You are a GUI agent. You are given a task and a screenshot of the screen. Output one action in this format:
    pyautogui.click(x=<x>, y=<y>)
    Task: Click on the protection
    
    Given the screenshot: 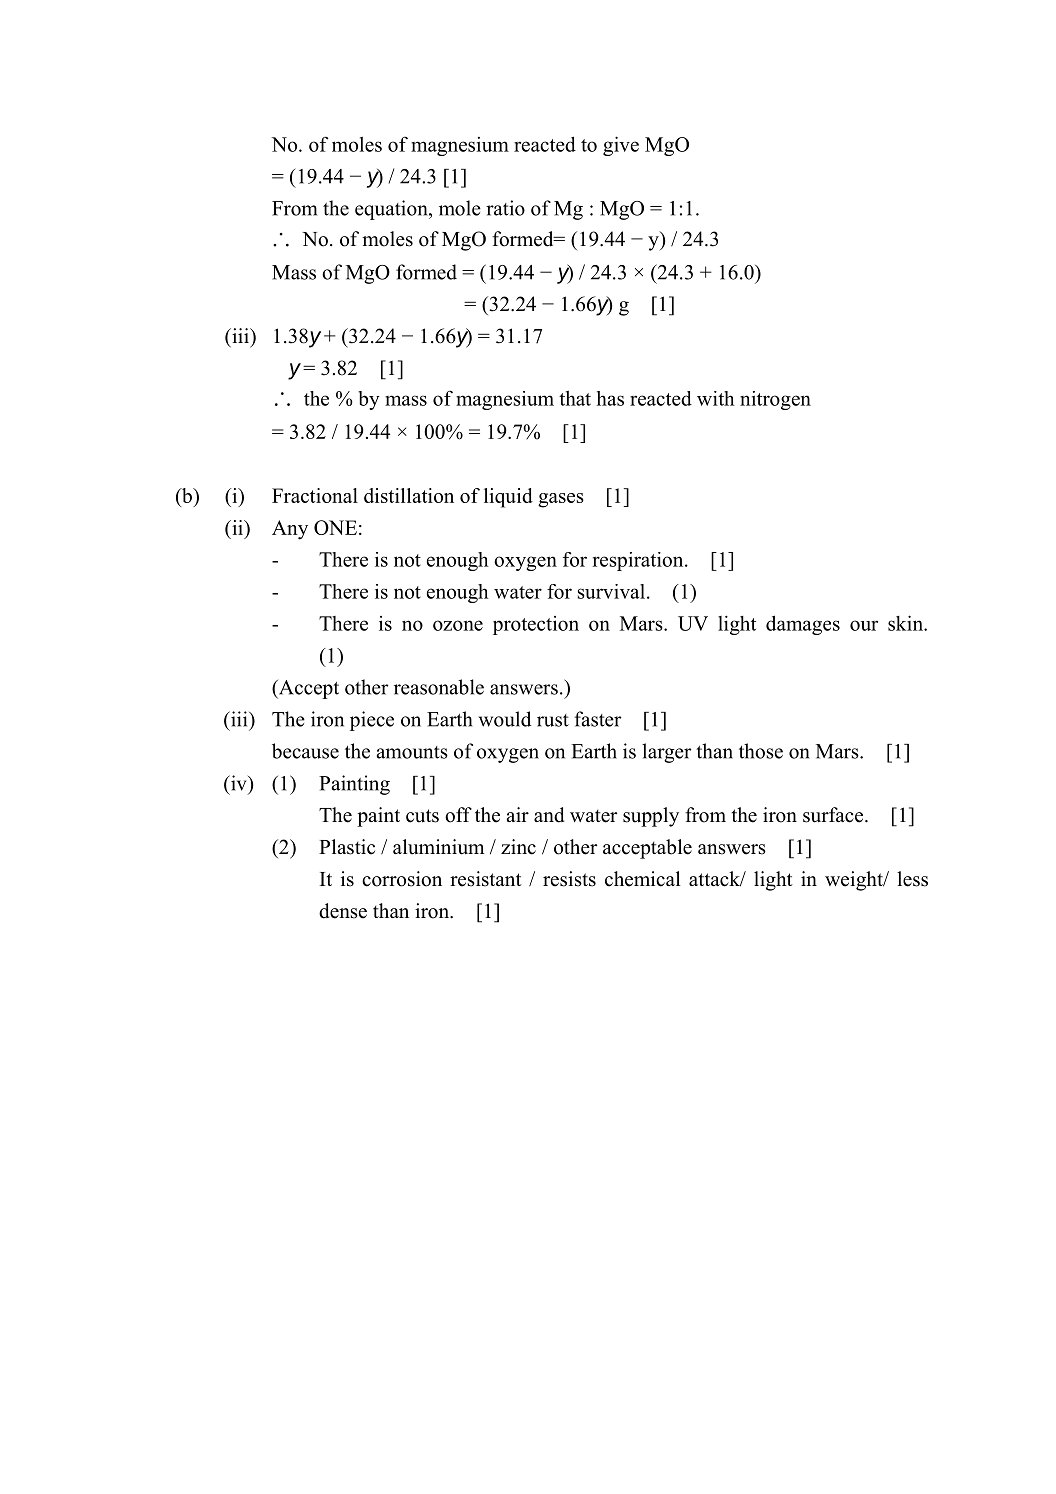 What is the action you would take?
    pyautogui.click(x=536, y=625)
